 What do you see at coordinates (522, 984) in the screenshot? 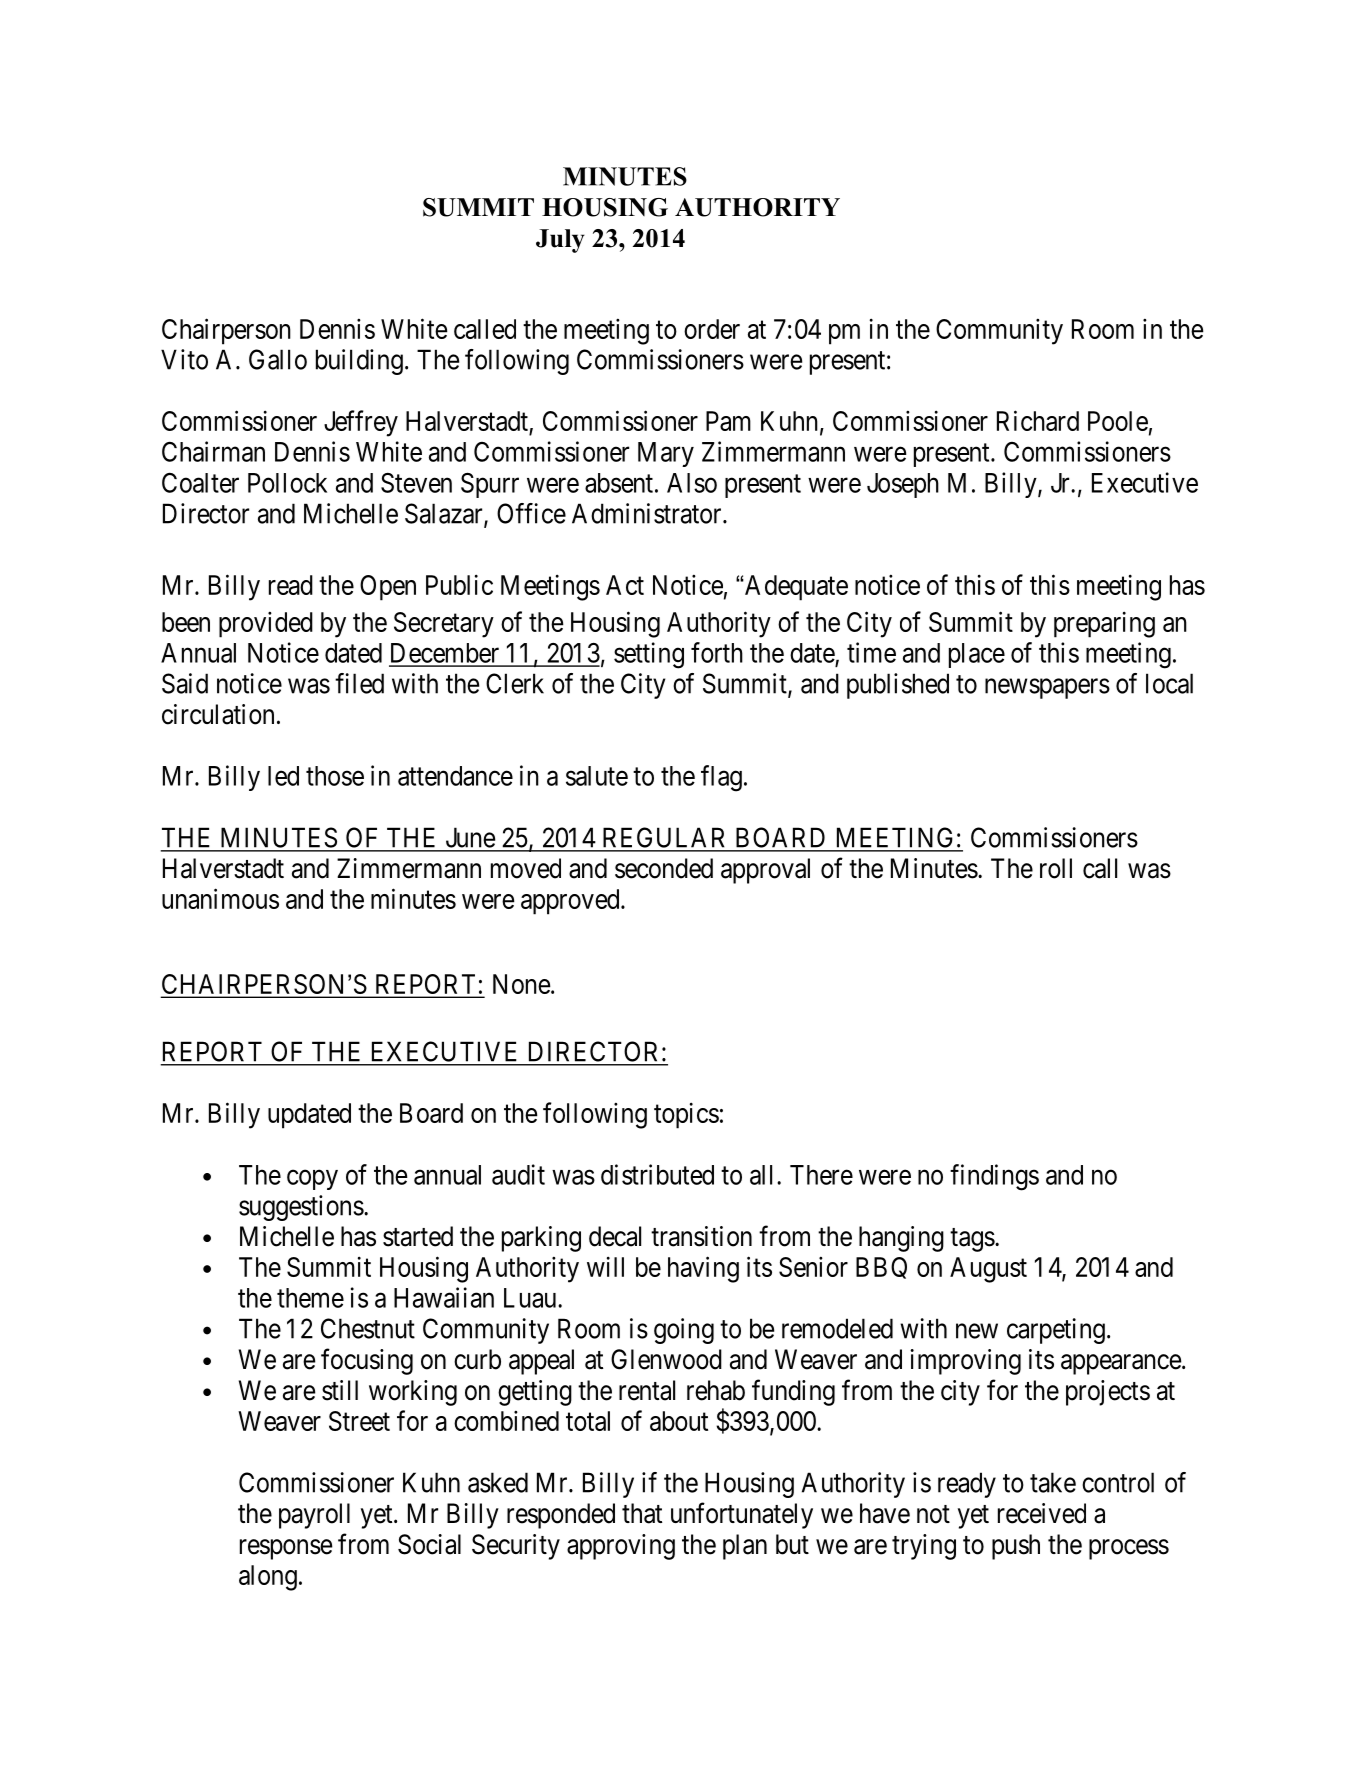
I see `None` at bounding box center [522, 984].
